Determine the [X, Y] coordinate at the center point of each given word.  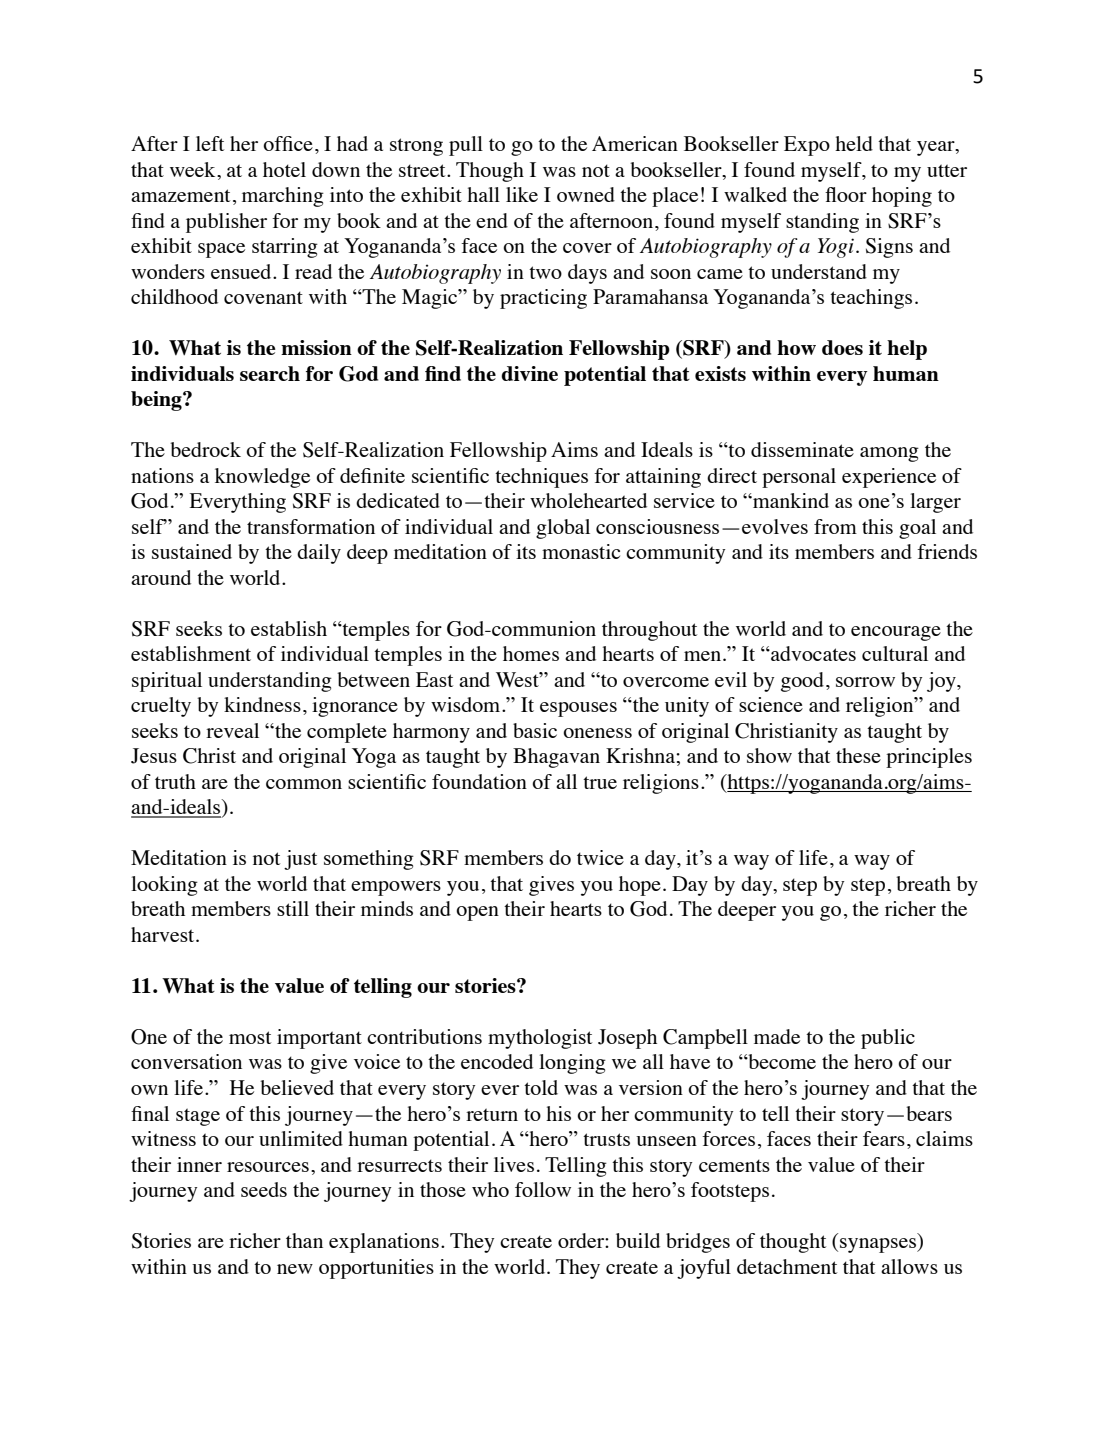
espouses [578, 709]
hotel [284, 169]
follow [543, 1189]
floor [846, 194]
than [304, 1240]
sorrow [865, 682]
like [522, 194]
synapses [879, 1245]
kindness [262, 704]
